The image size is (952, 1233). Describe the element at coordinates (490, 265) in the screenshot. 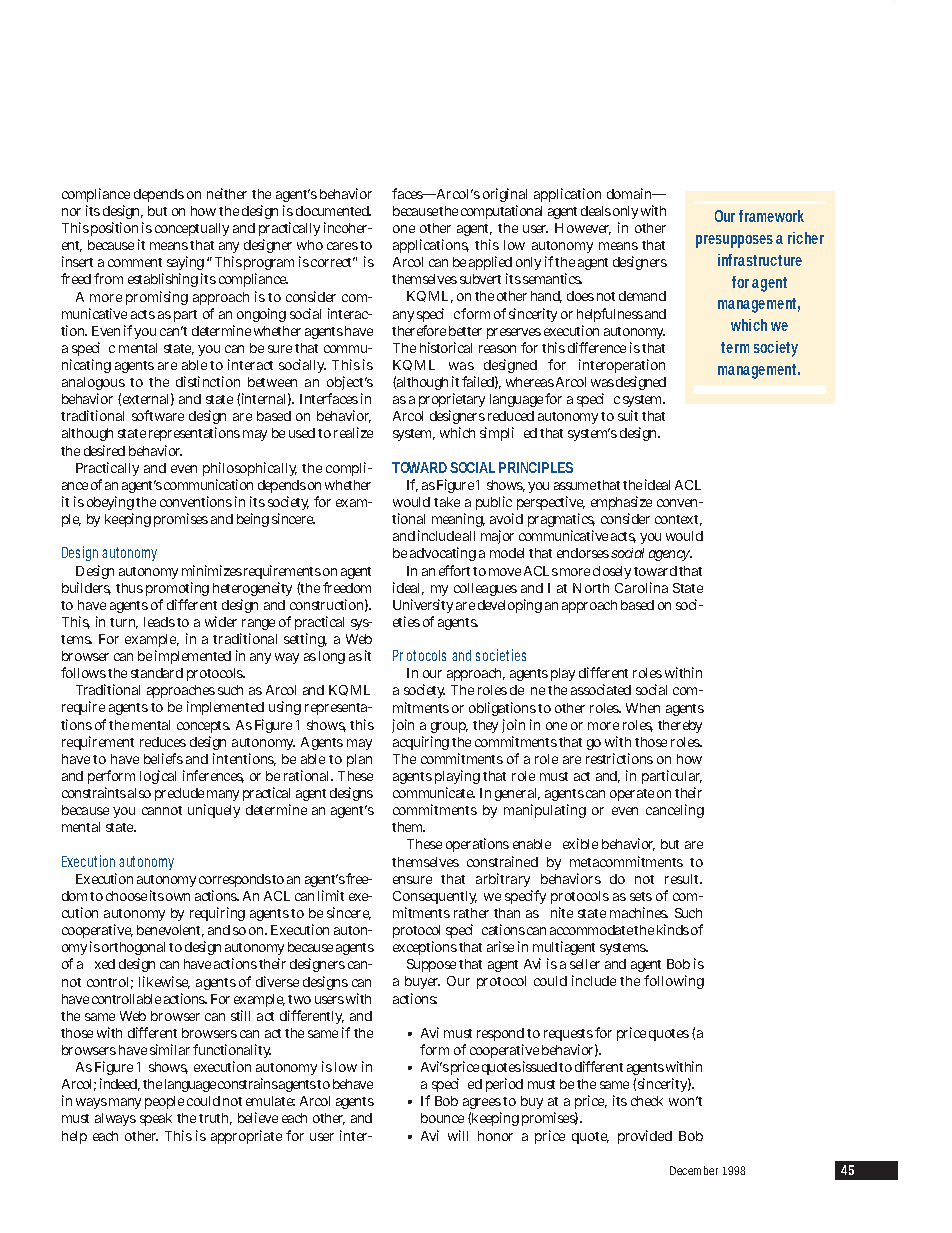

I see `applied` at that location.
